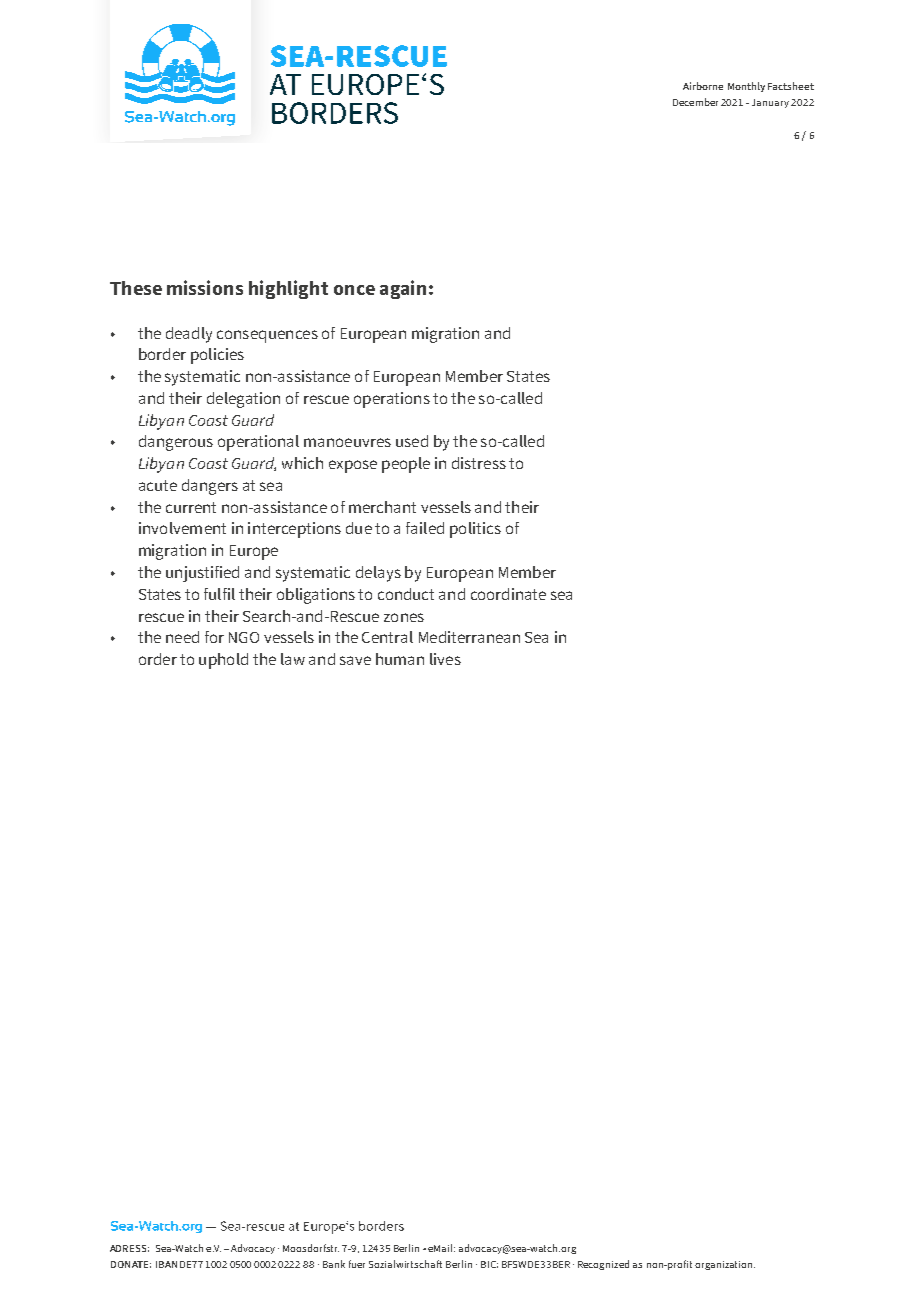 The width and height of the page is (924, 1308). Describe the element at coordinates (166, 1264) in the page. I see `IBAN` at that location.
